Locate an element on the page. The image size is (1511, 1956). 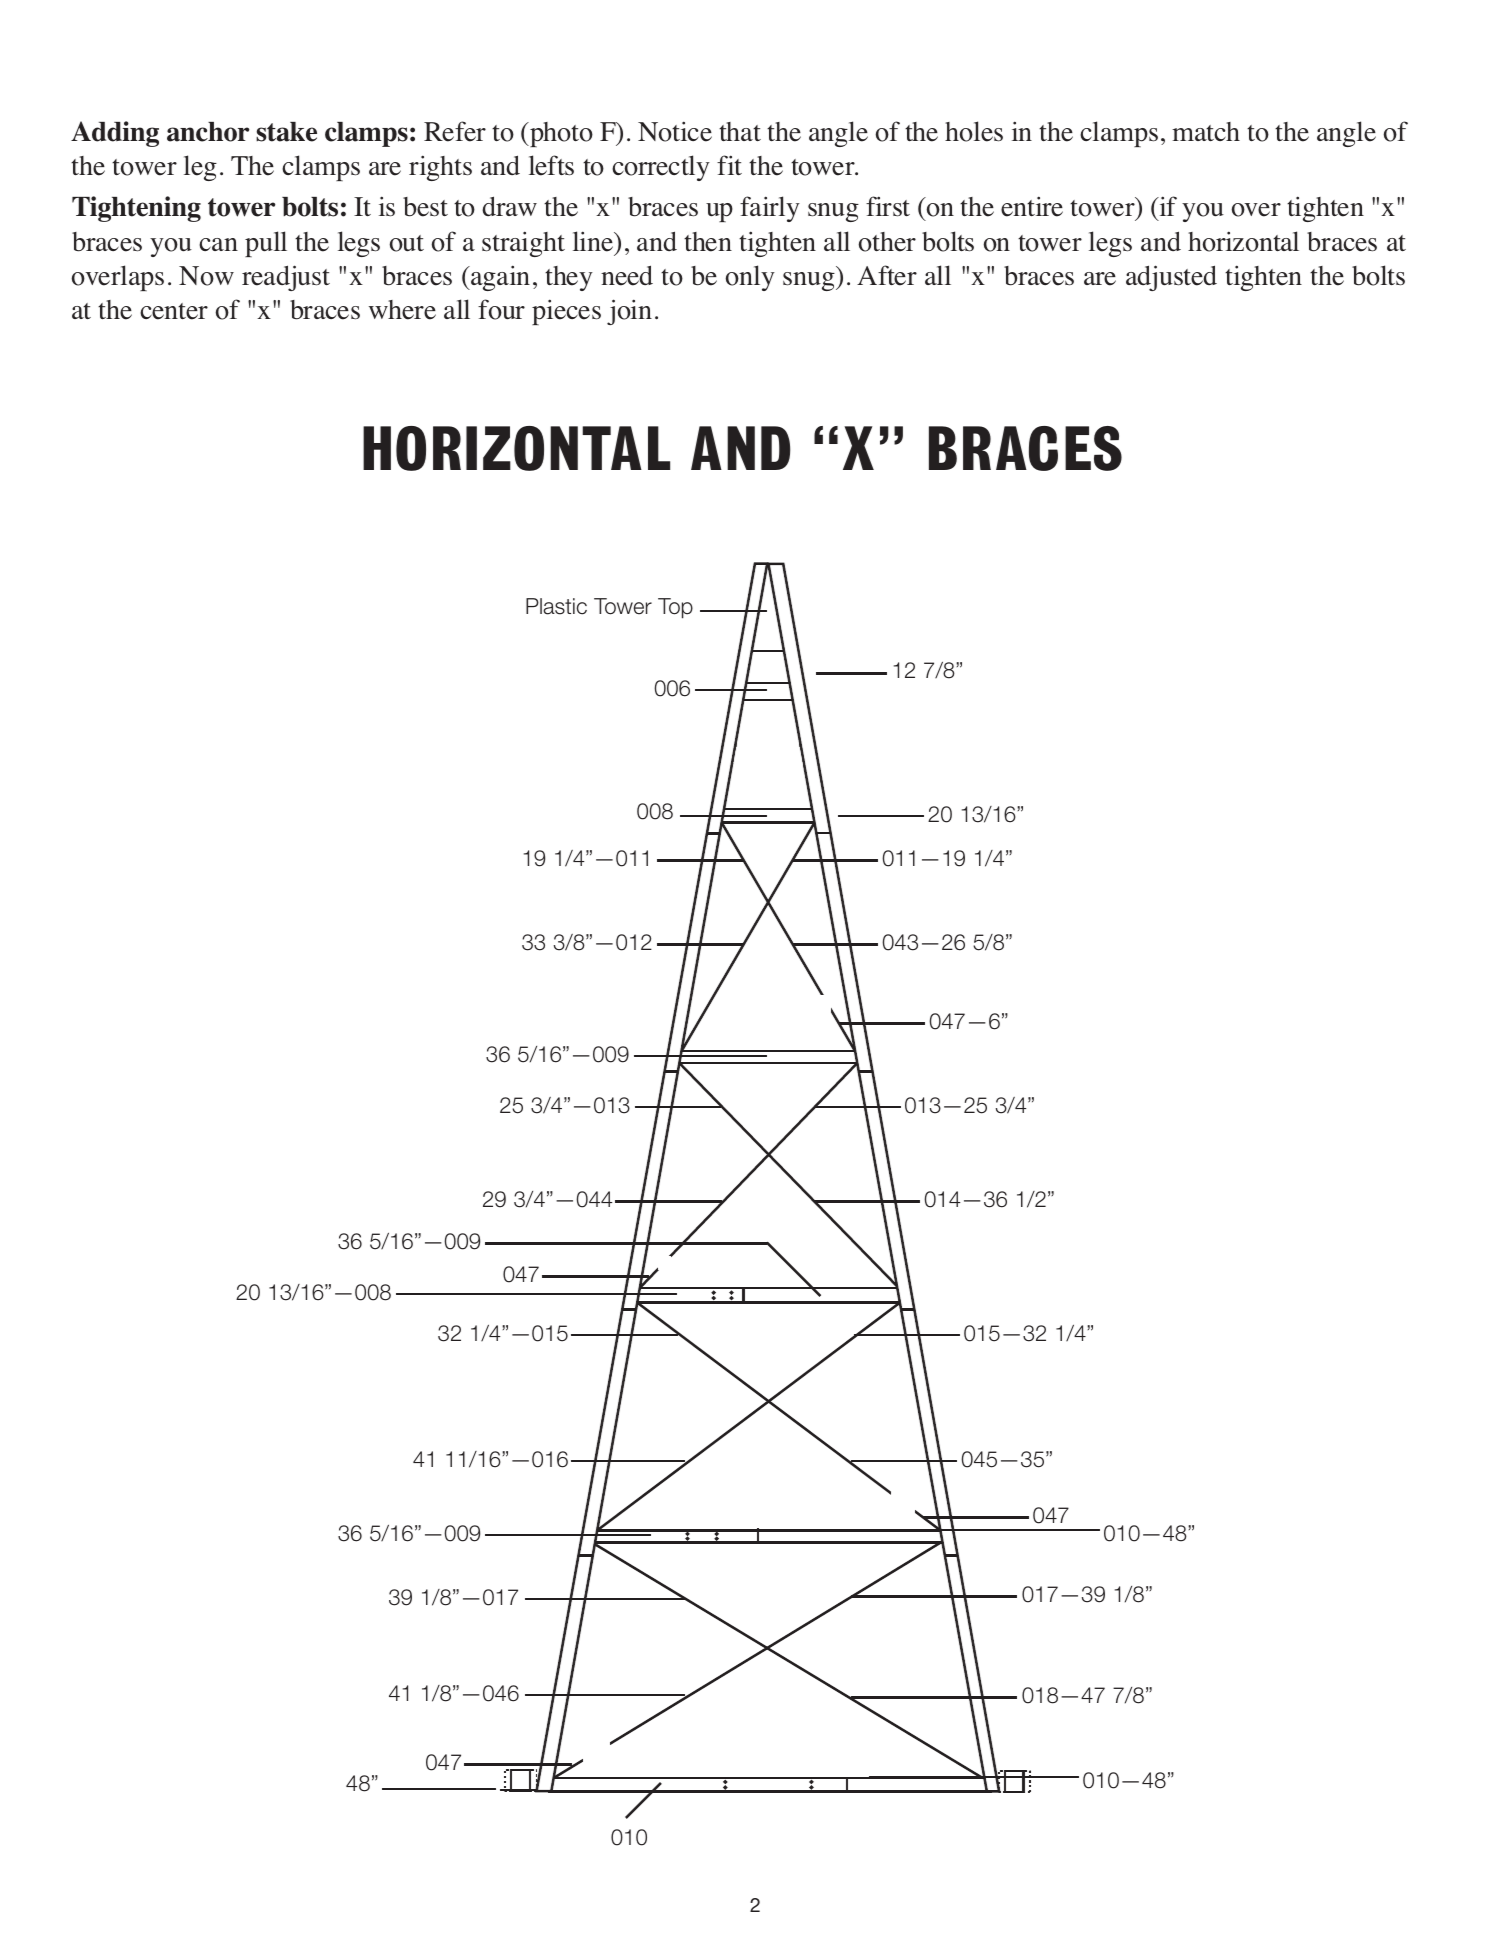
join is located at coordinates (629, 312).
